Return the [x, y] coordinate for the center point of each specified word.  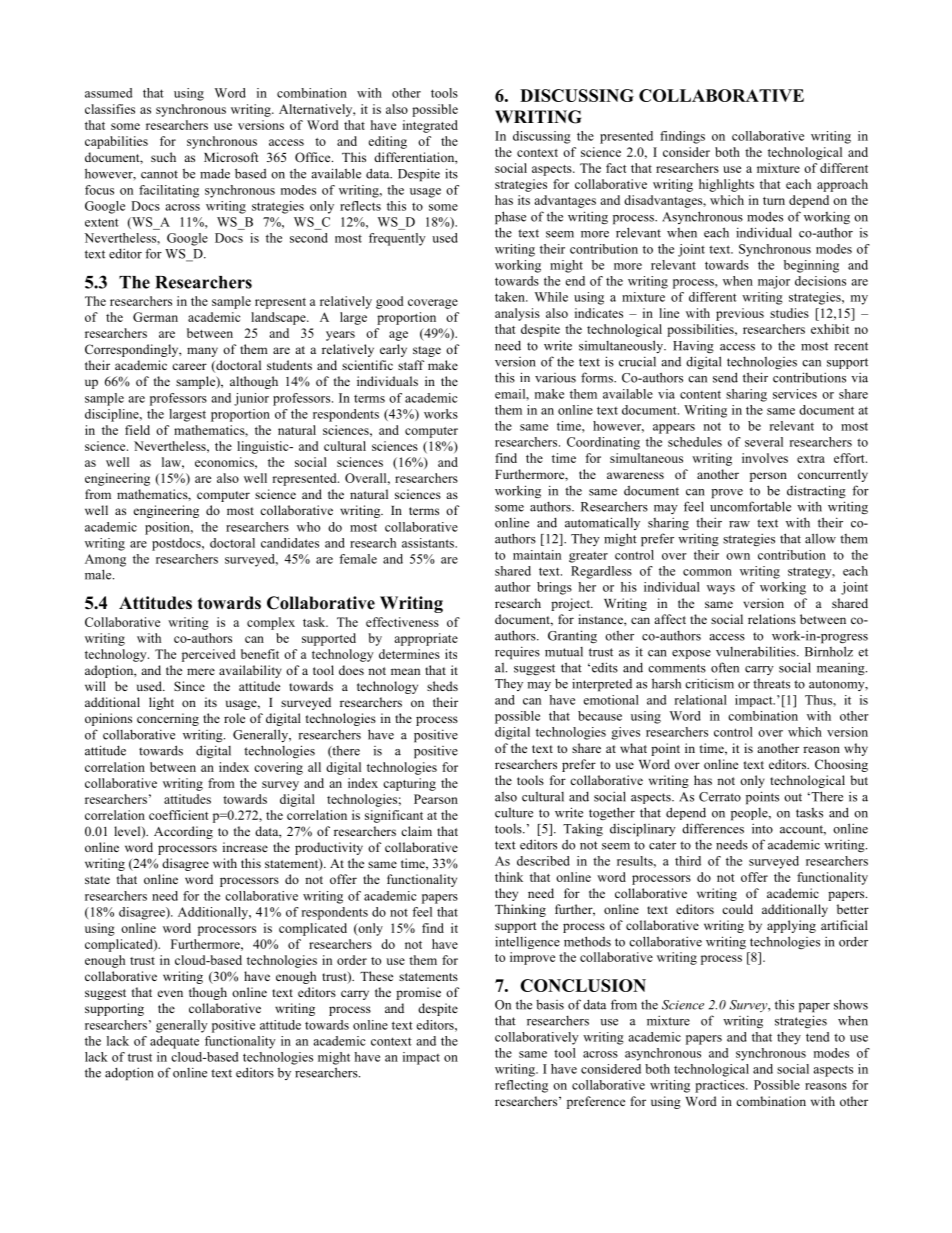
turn [774, 201]
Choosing [841, 765]
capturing [409, 784]
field [137, 430]
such [163, 157]
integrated [430, 126]
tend [817, 1037]
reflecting [521, 1086]
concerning [168, 719]
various [555, 378]
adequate [174, 1042]
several [764, 442]
